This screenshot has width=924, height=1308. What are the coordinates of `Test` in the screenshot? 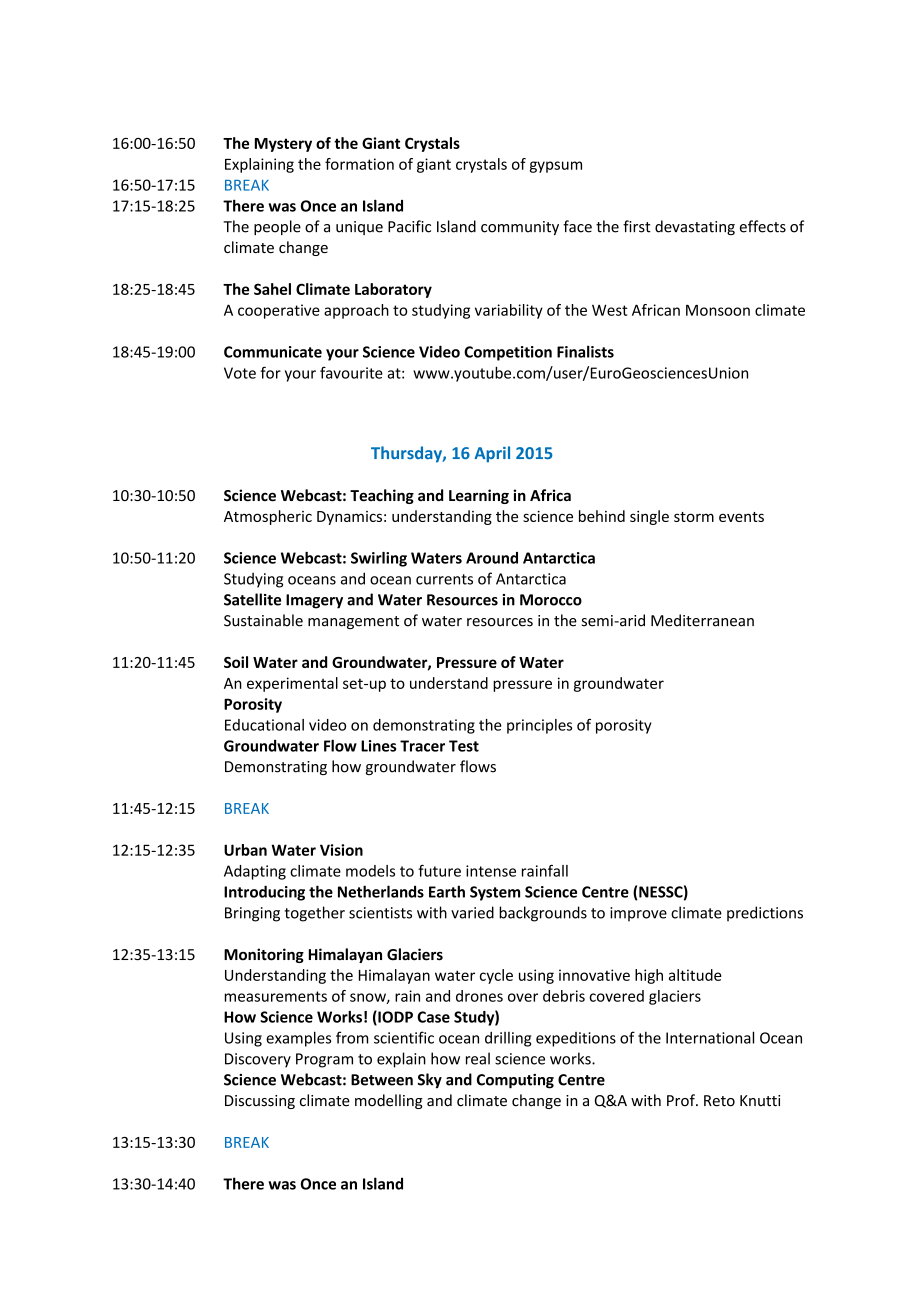 It's located at (464, 746).
